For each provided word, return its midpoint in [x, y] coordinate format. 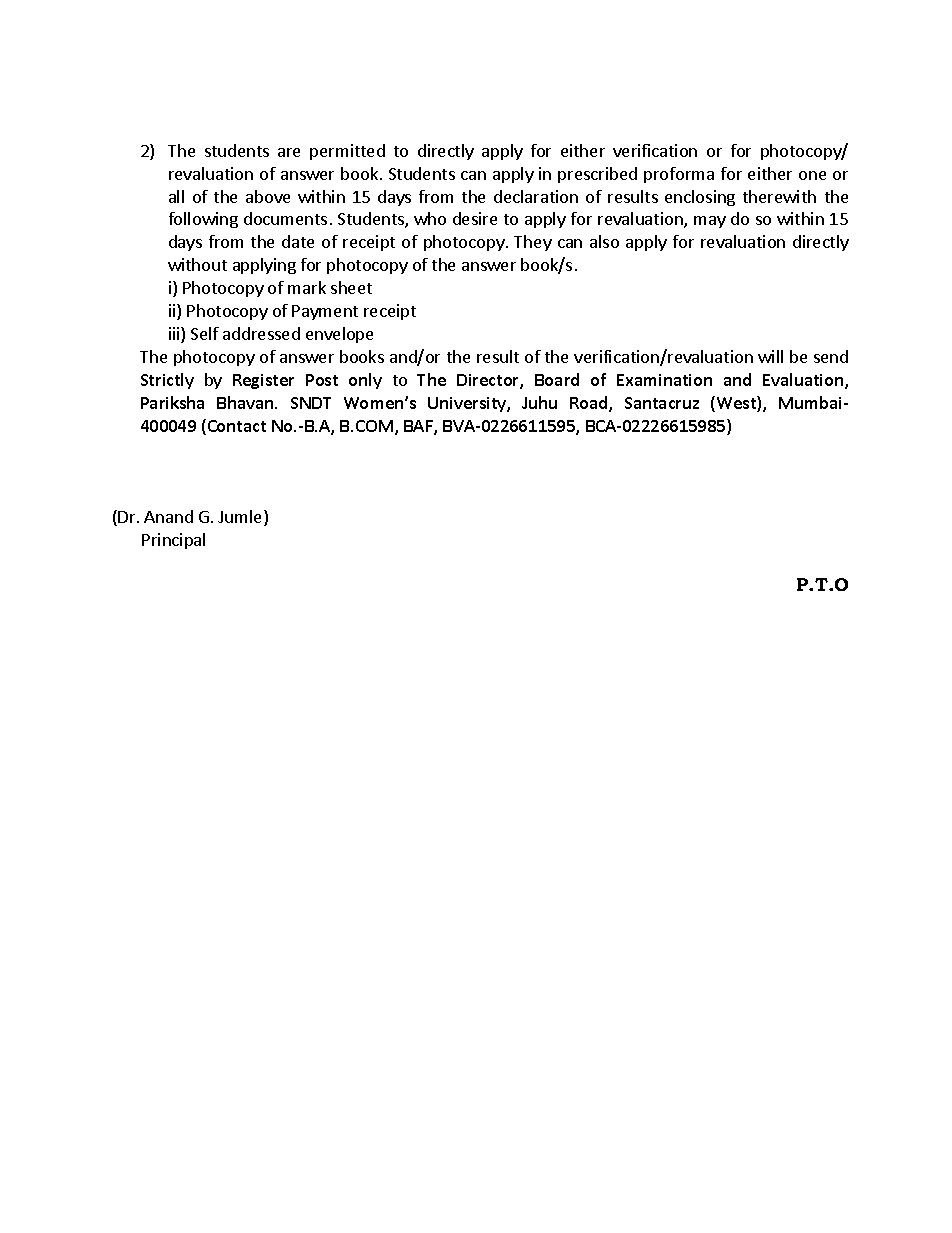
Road [590, 404]
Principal [173, 541]
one [812, 175]
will [770, 356]
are [289, 152]
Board [557, 379]
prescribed [597, 175]
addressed [261, 333]
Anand [168, 516]
